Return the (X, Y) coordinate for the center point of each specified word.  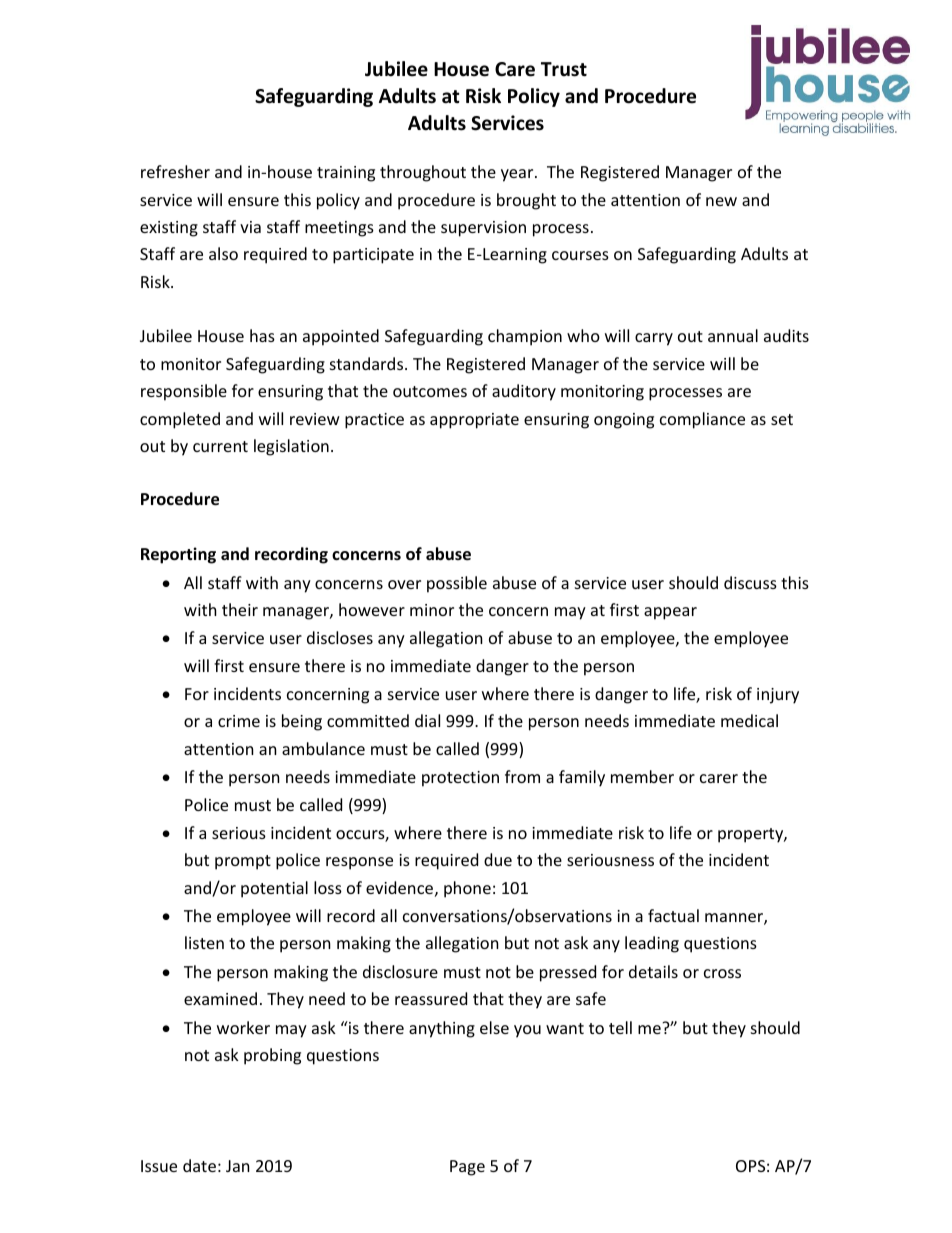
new (721, 201)
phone (467, 889)
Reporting (178, 555)
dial (427, 720)
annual (733, 335)
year (518, 175)
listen (204, 942)
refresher (175, 171)
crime (239, 721)
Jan (238, 1166)
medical (749, 720)
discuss (750, 582)
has (262, 335)
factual (673, 915)
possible (457, 584)
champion (525, 337)
